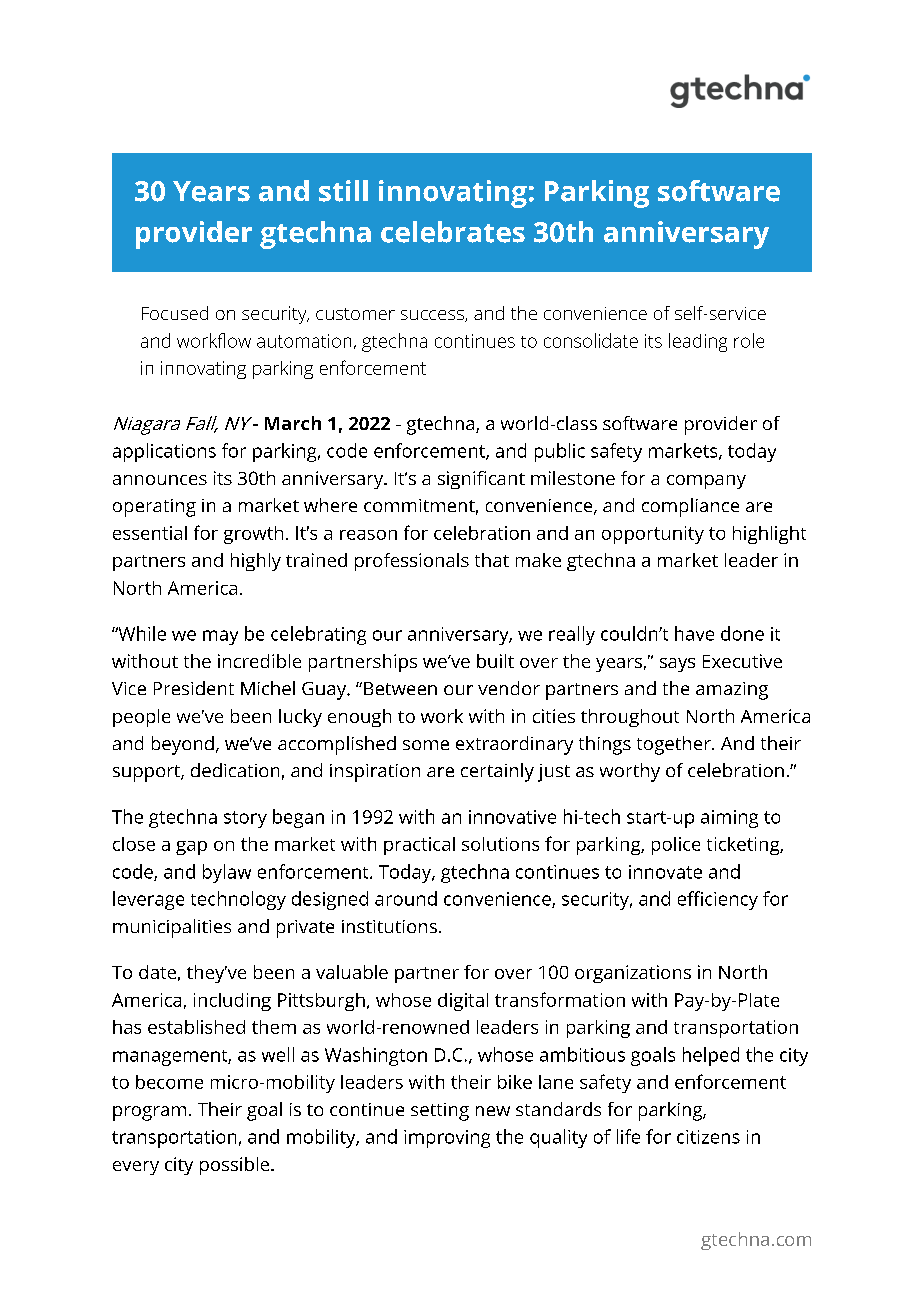  What do you see at coordinates (194, 688) in the screenshot?
I see `President` at bounding box center [194, 688].
